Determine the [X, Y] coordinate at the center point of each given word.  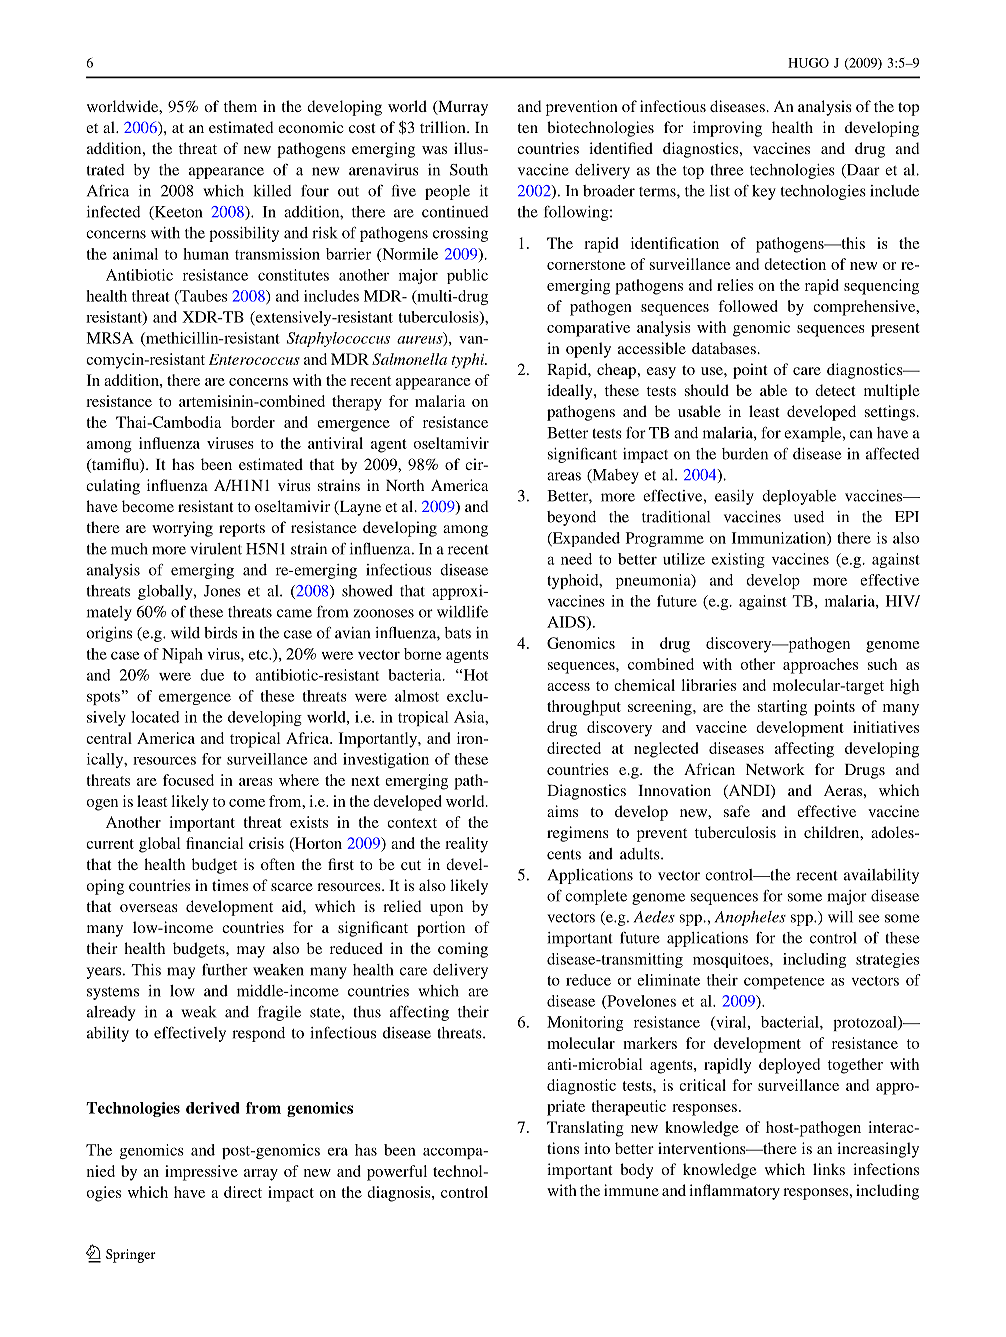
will [840, 917]
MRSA [110, 338]
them [240, 106]
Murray [462, 108]
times [230, 885]
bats [458, 633]
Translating [585, 1129]
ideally [571, 392]
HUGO [808, 63]
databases [724, 348]
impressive [201, 1173]
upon [446, 910]
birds [220, 633]
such [882, 664]
